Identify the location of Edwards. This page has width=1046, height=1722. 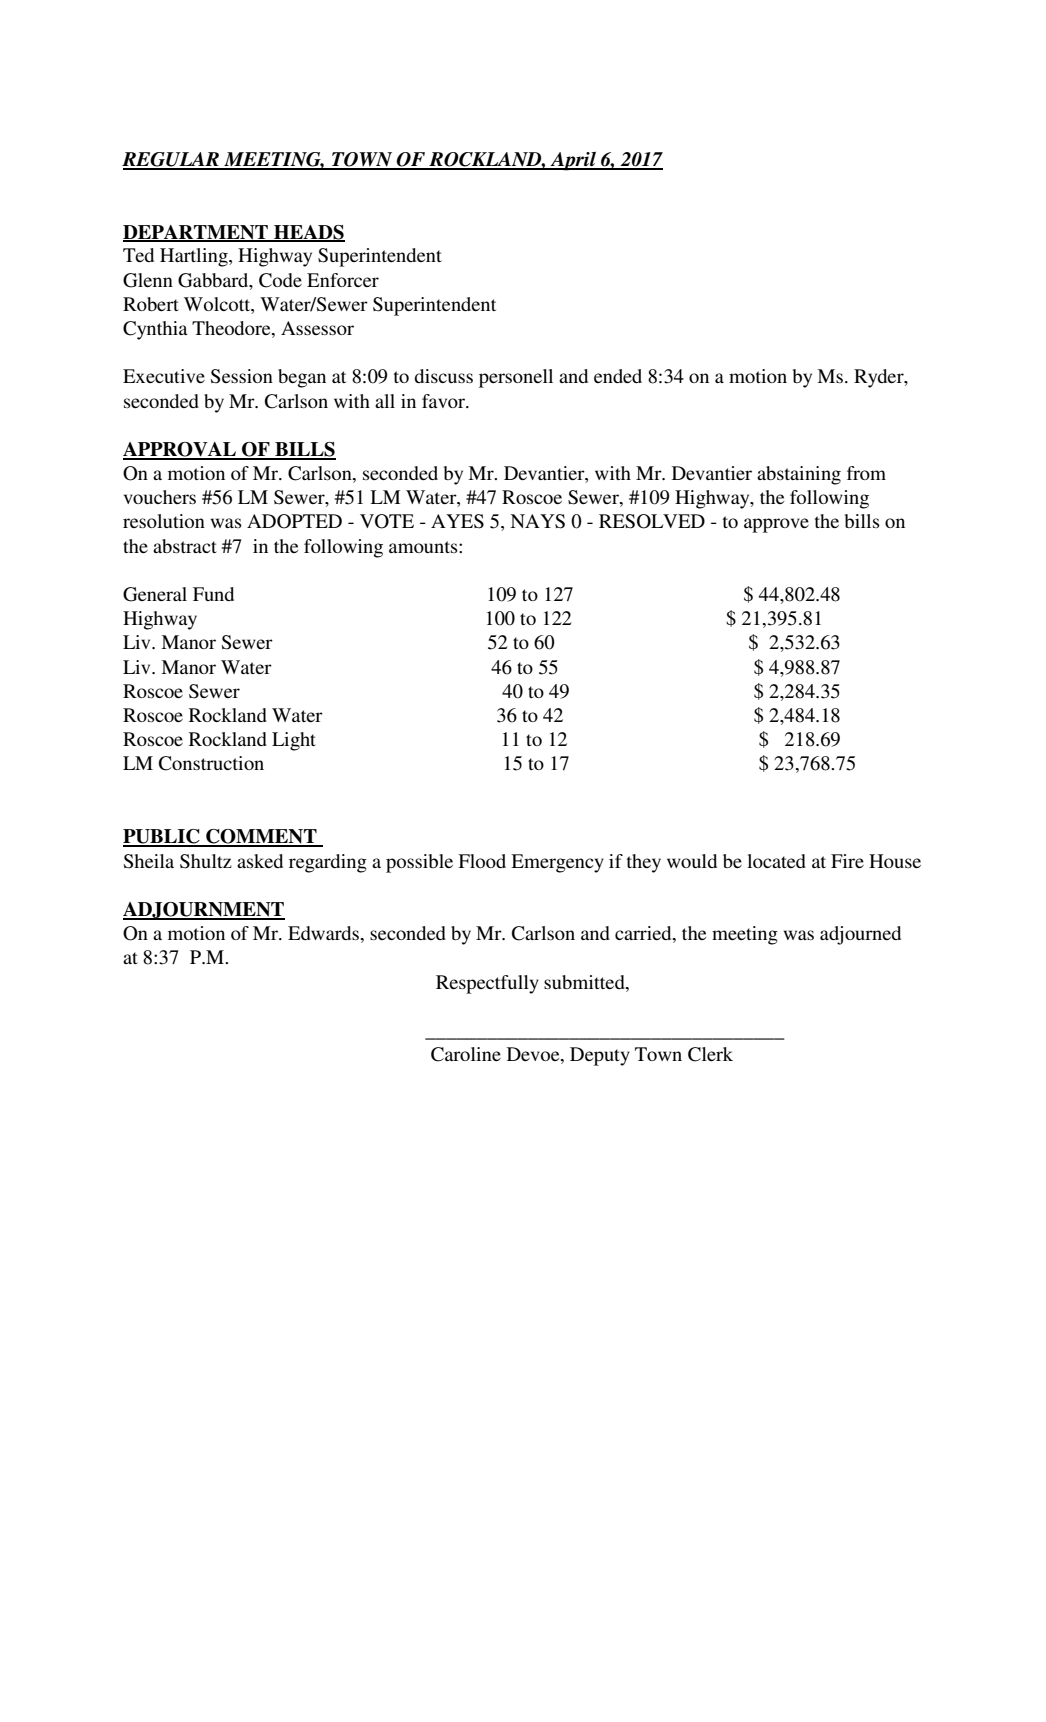
(323, 933).
